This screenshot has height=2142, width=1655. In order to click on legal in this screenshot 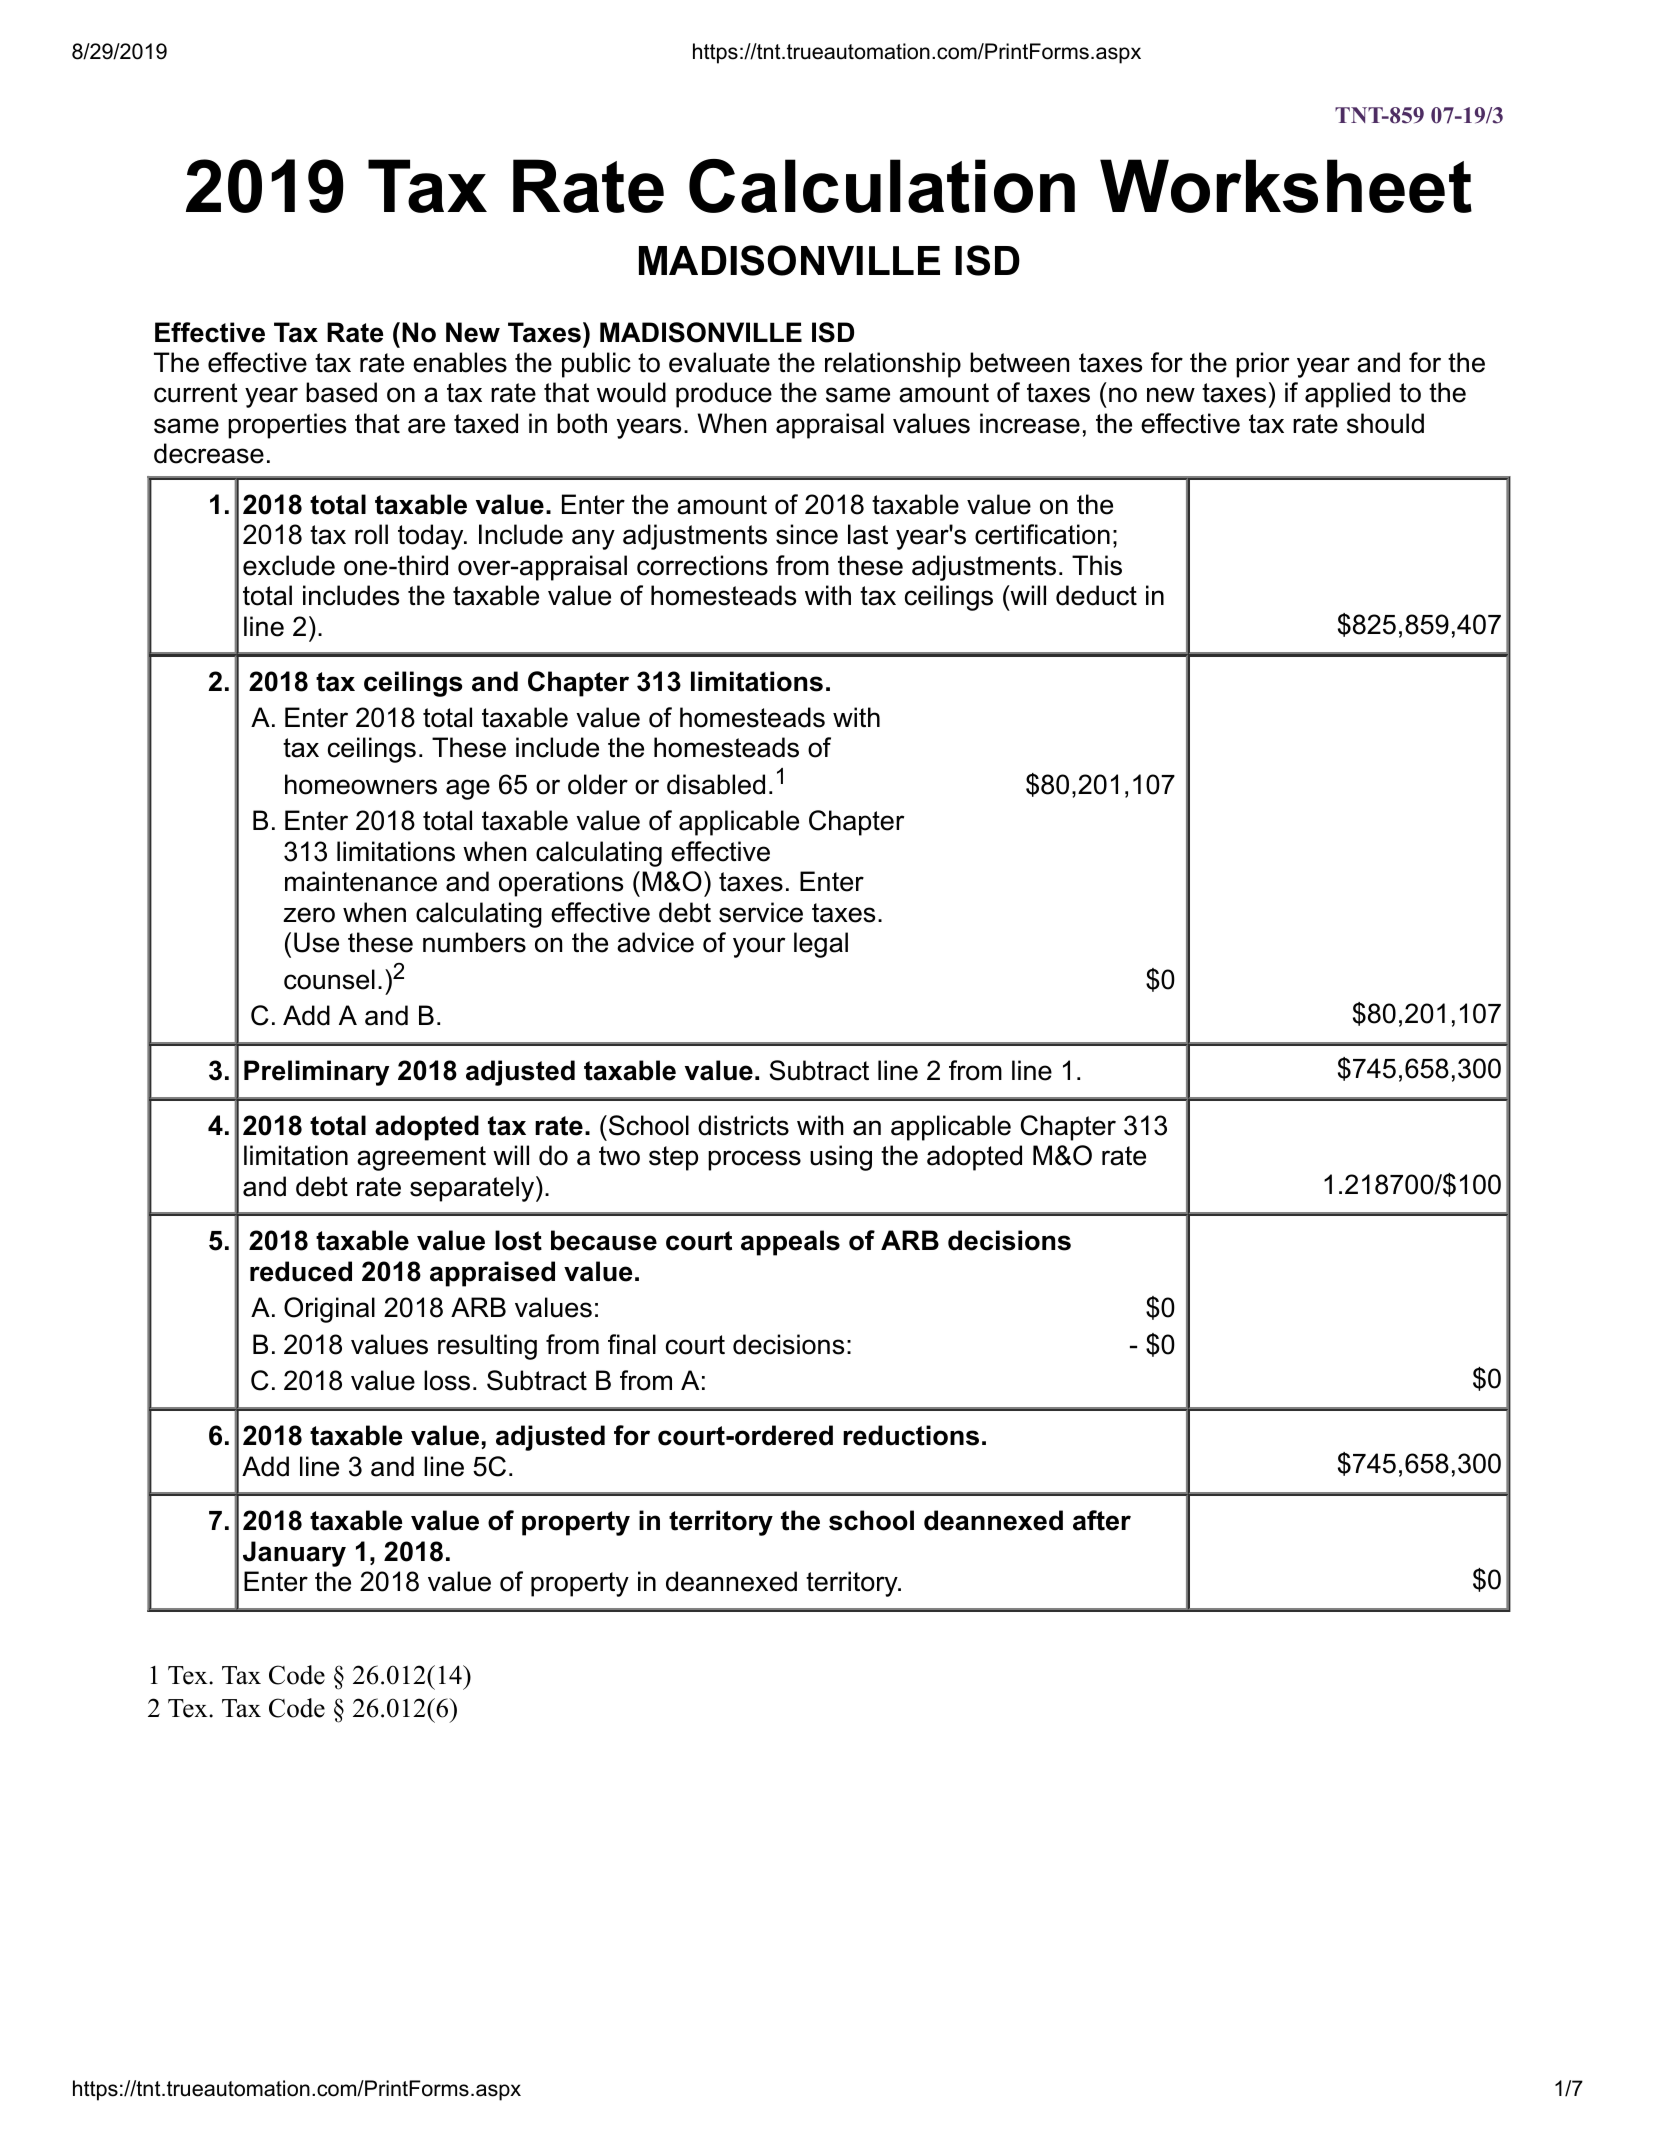, I will do `click(821, 945)`.
